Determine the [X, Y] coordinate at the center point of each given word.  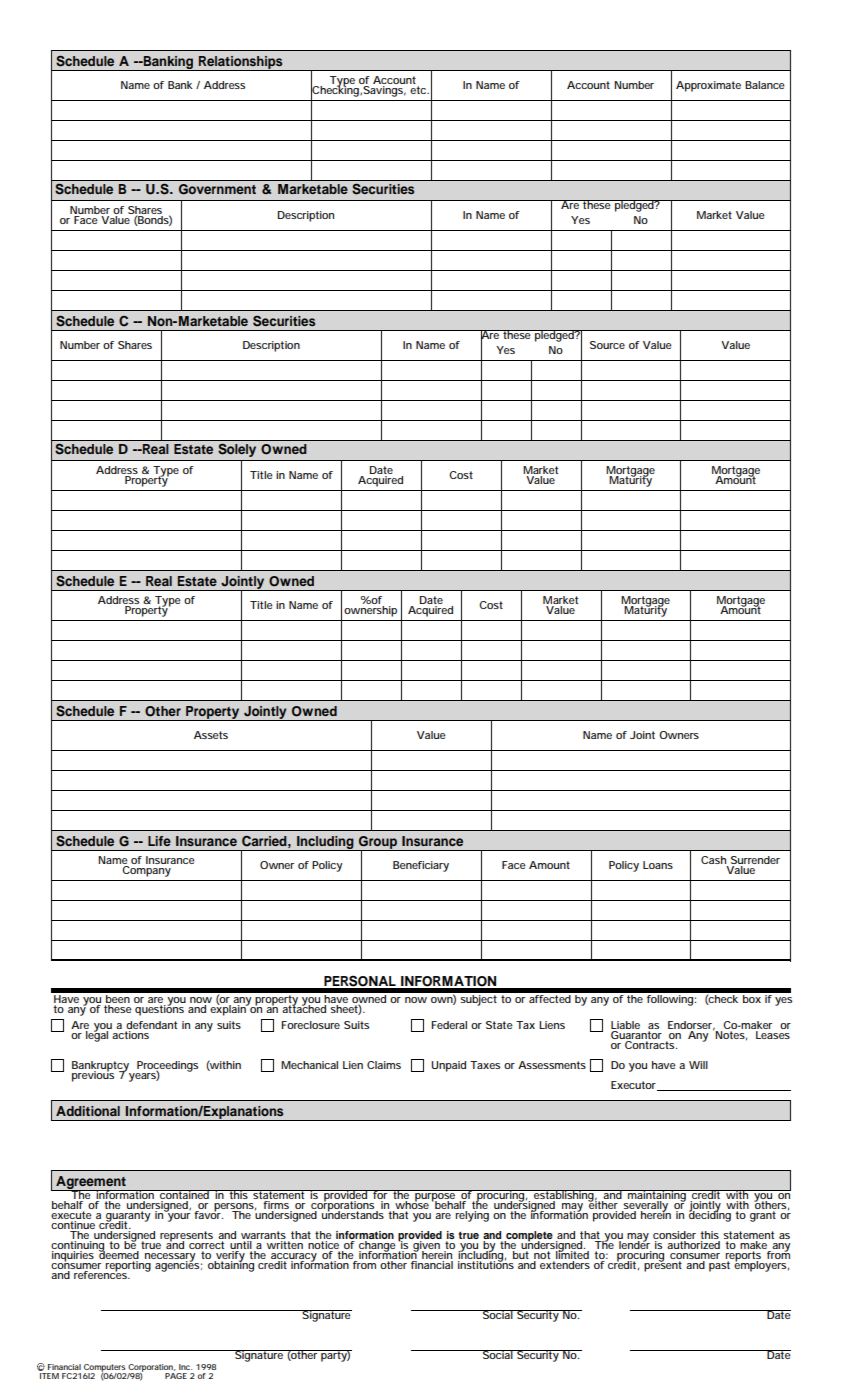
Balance [765, 85]
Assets [211, 735]
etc [419, 90]
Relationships [241, 63]
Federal [449, 1025]
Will [698, 1065]
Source [607, 345]
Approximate [708, 86]
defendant [151, 1026]
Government [217, 189]
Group [378, 843]
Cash [714, 861]
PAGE [176, 1376]
